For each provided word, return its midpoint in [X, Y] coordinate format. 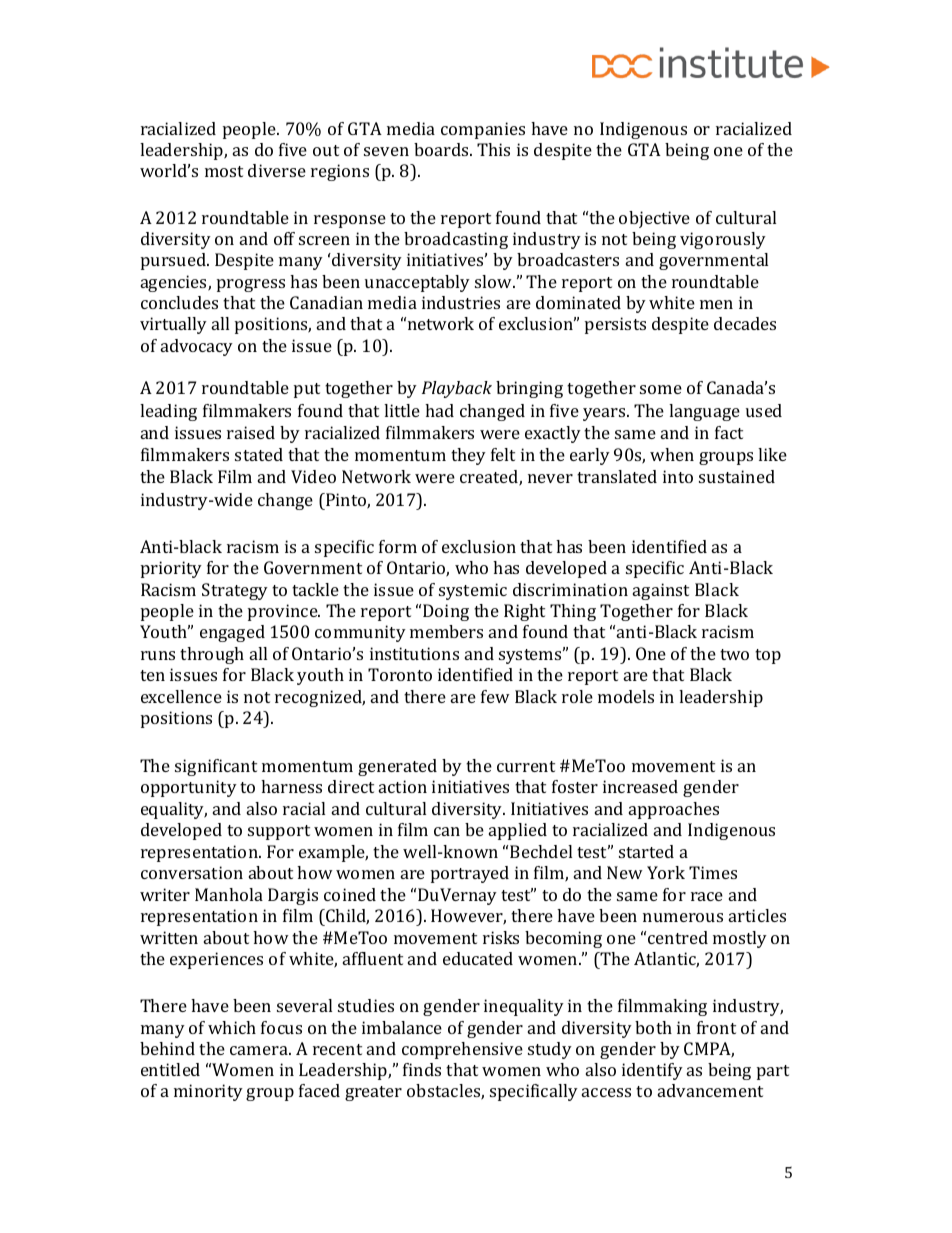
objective [654, 219]
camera [260, 1050]
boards [442, 149]
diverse [277, 170]
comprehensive [462, 1050]
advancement [710, 1090]
